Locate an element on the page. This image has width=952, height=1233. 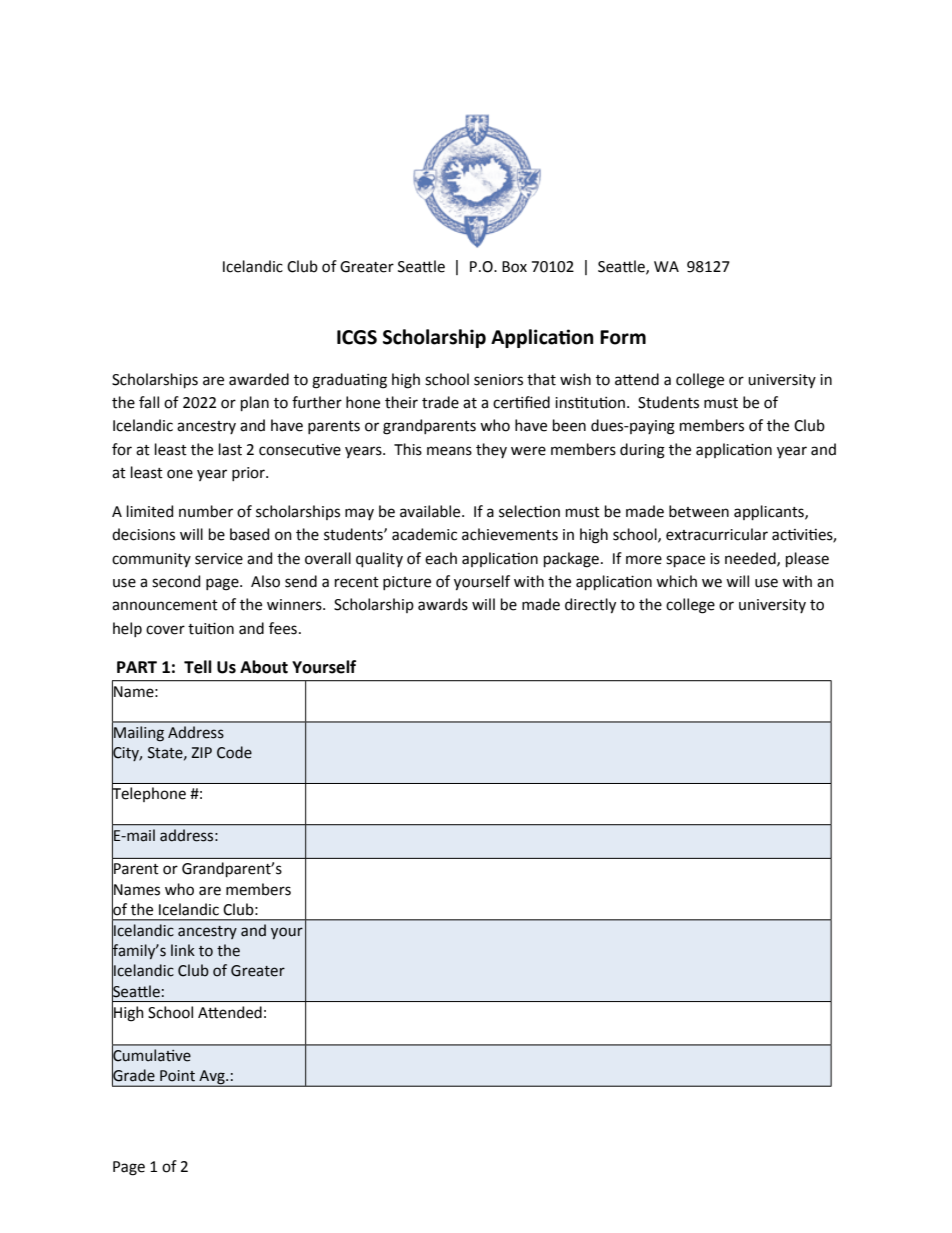
Point is located at coordinates (177, 1076).
